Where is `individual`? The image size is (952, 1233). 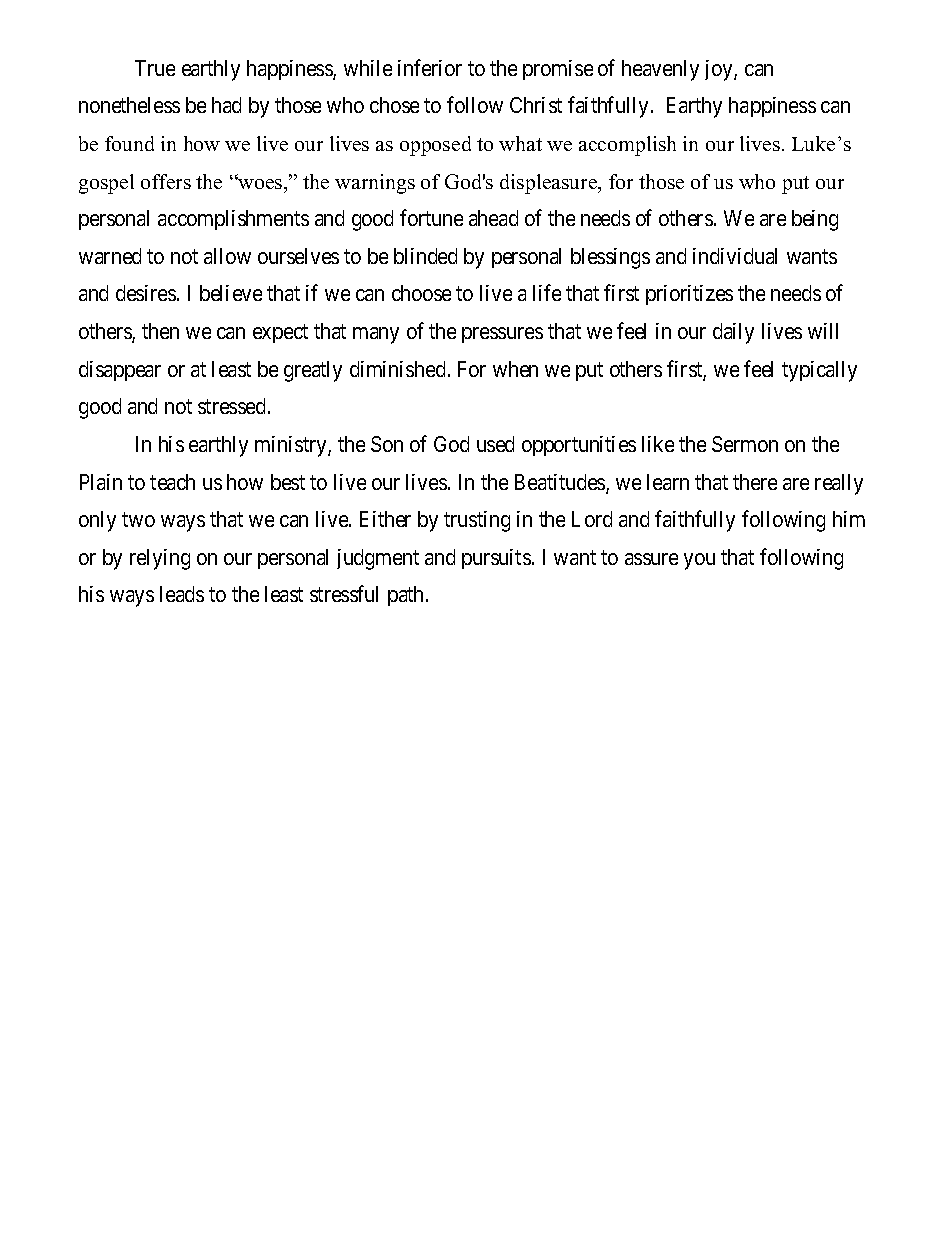
individual is located at coordinates (735, 256).
